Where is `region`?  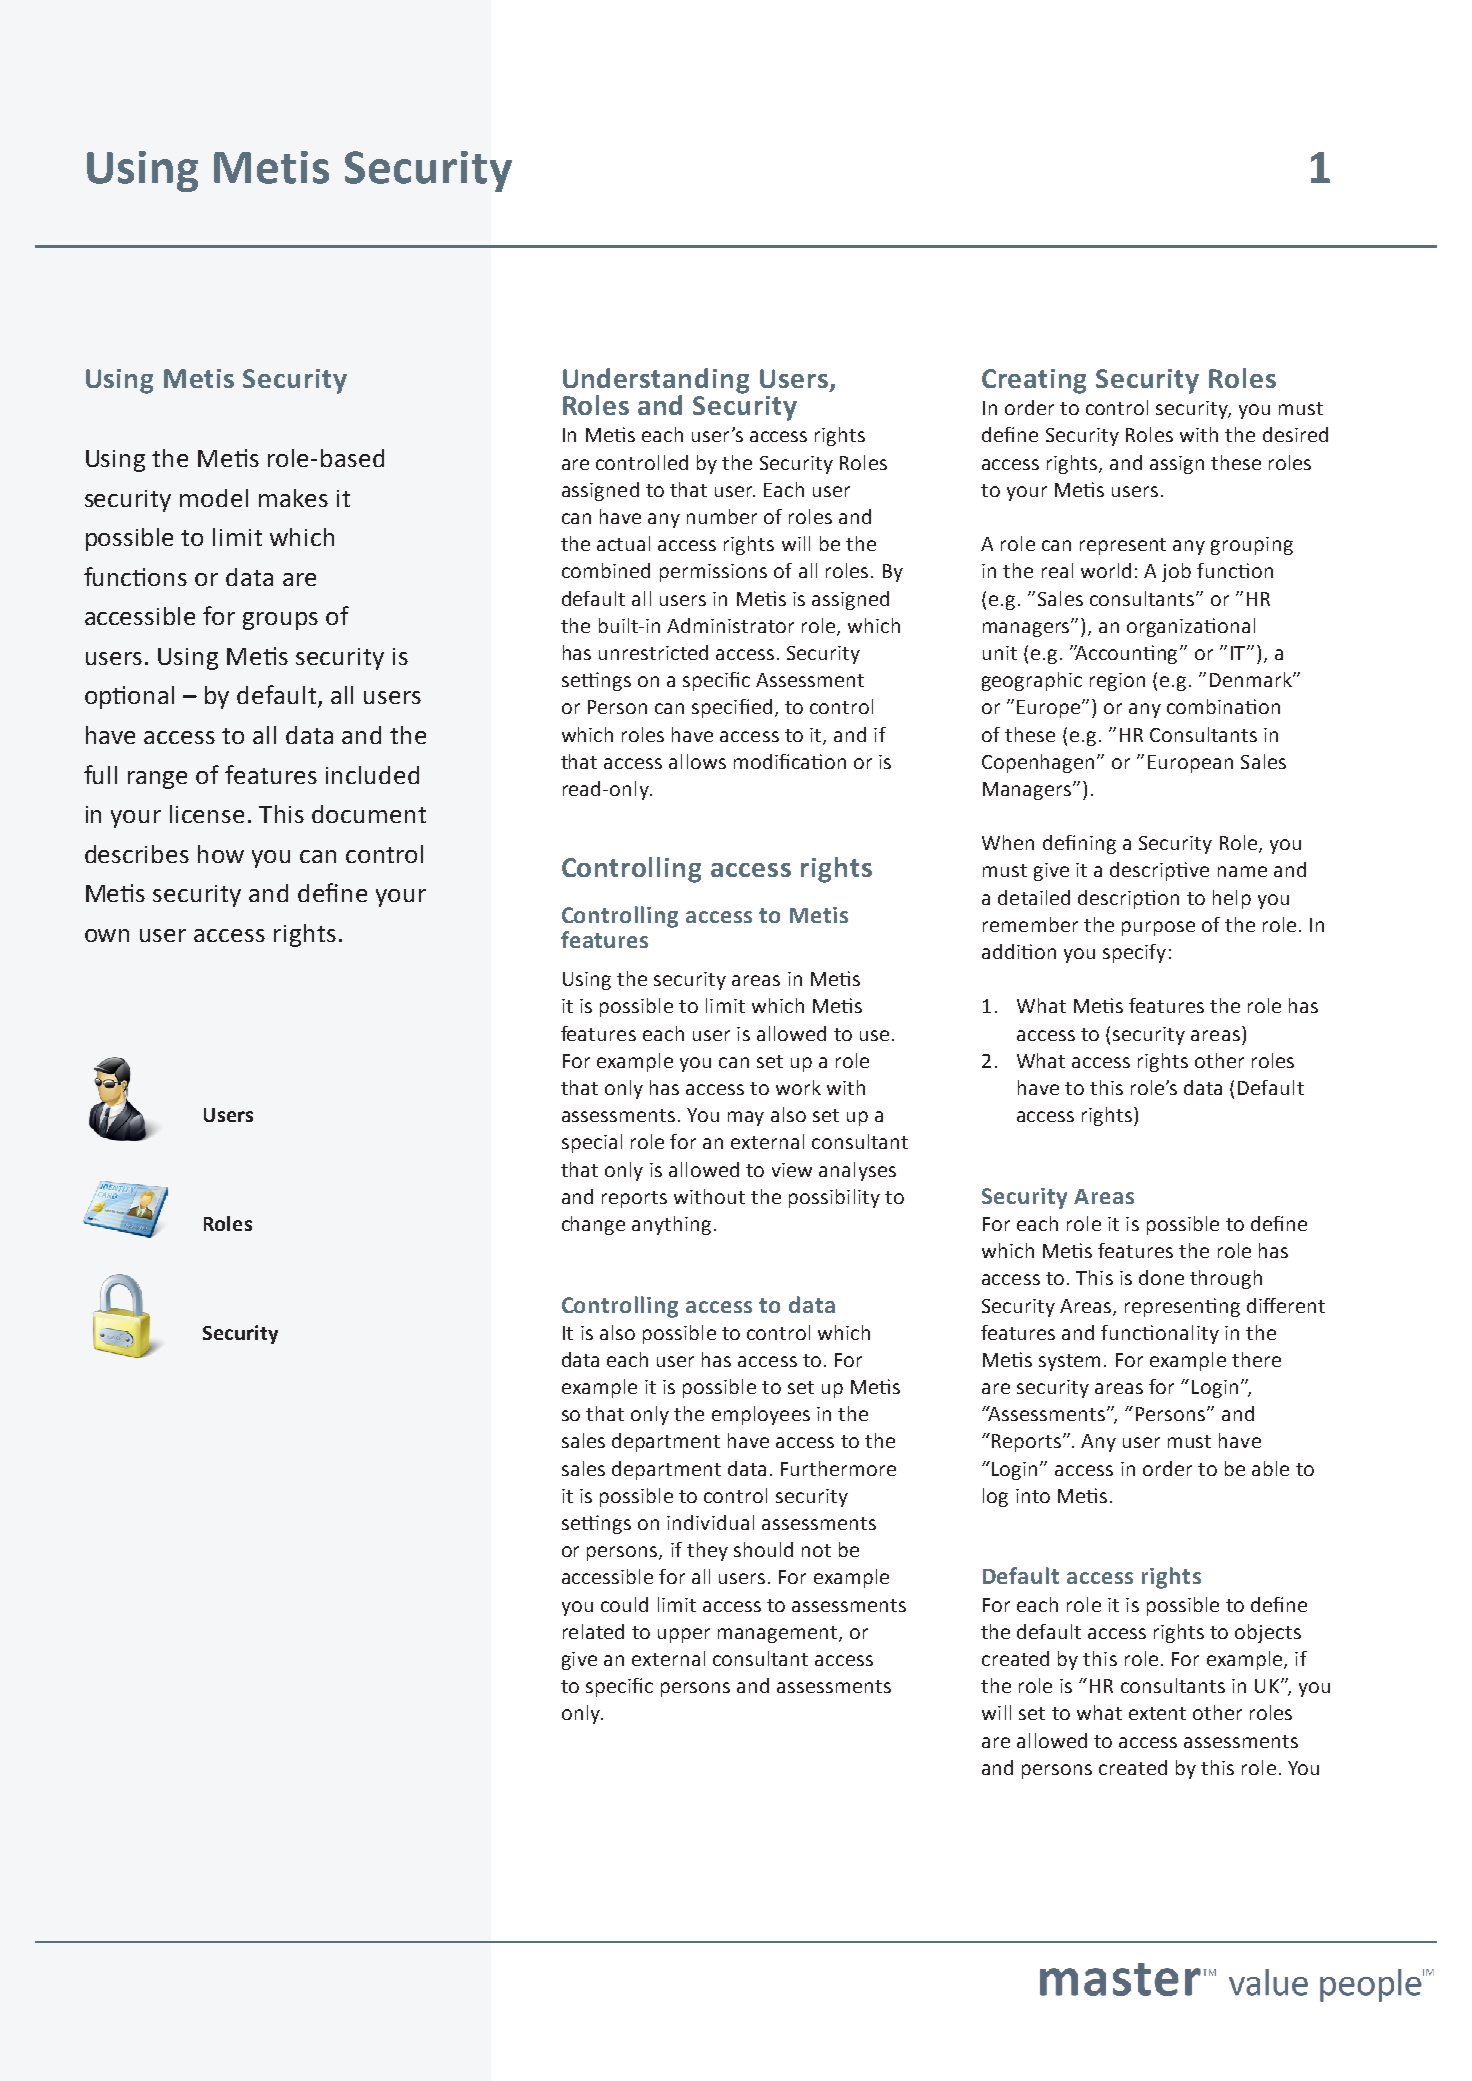
region is located at coordinates (1117, 682).
